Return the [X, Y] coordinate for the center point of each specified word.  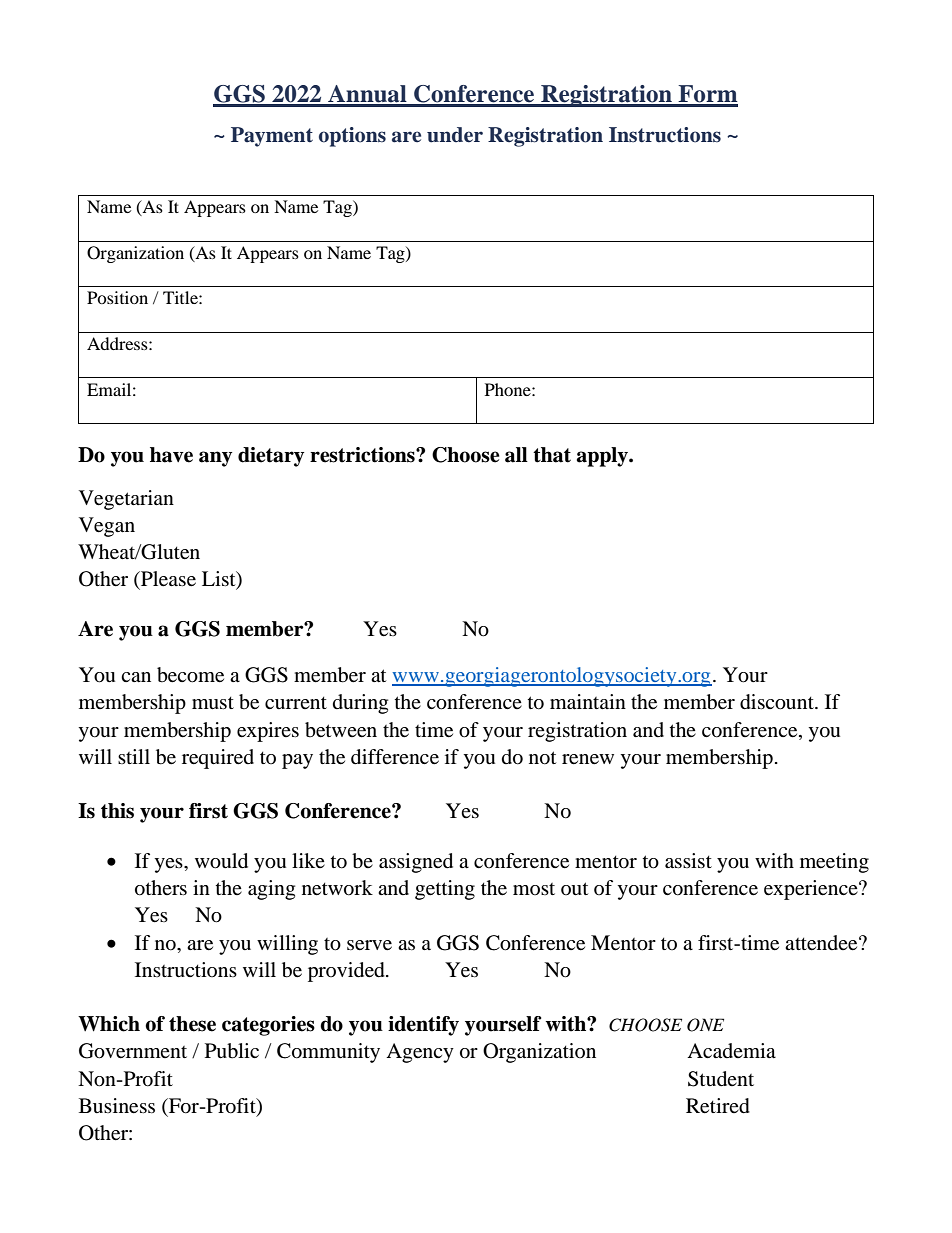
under [455, 135]
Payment [272, 137]
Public [232, 1051]
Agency [420, 1053]
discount [778, 702]
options [352, 137]
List [220, 579]
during [360, 704]
